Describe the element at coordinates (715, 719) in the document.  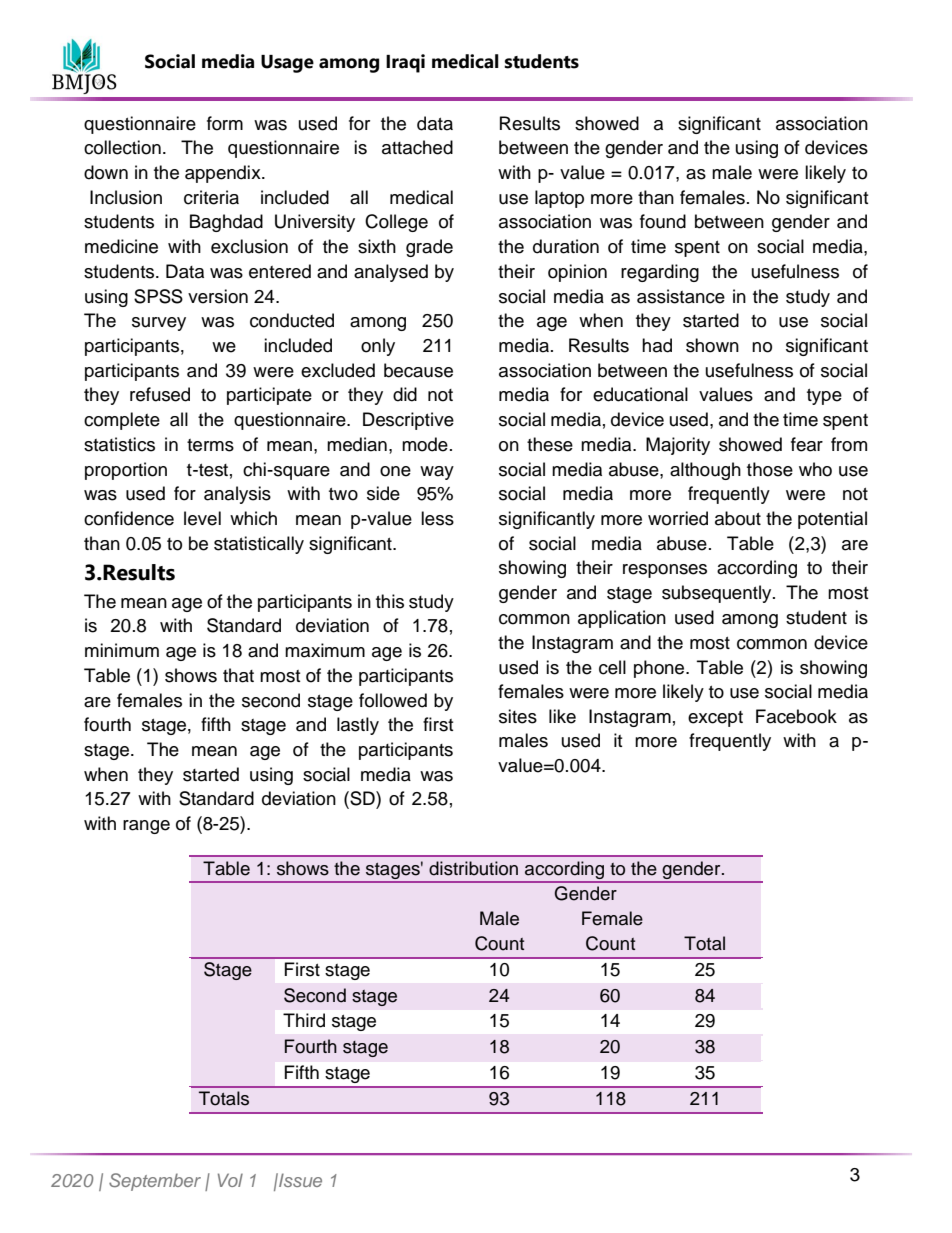
I see `except` at that location.
